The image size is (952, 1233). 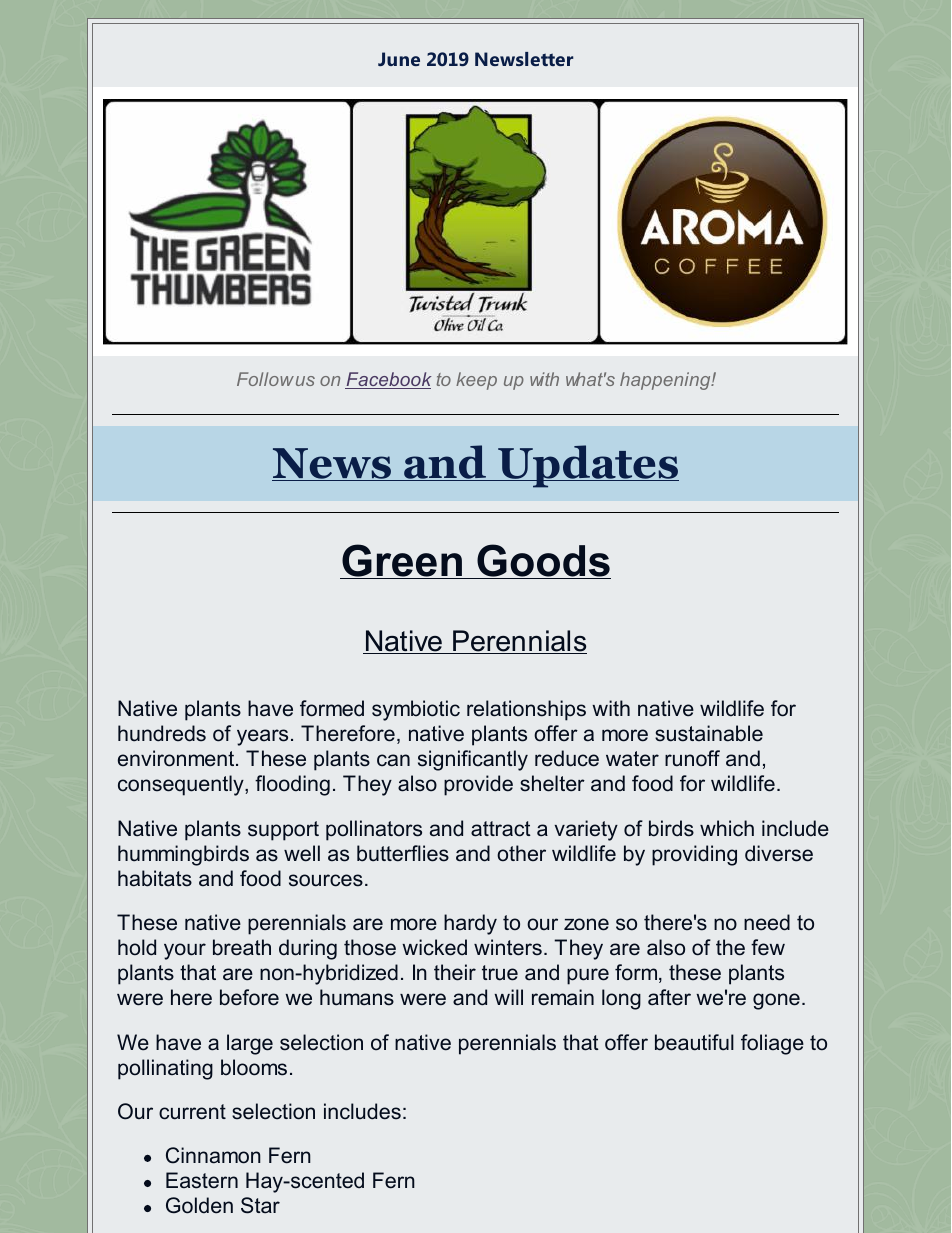 I want to click on happening, so click(x=666, y=381).
